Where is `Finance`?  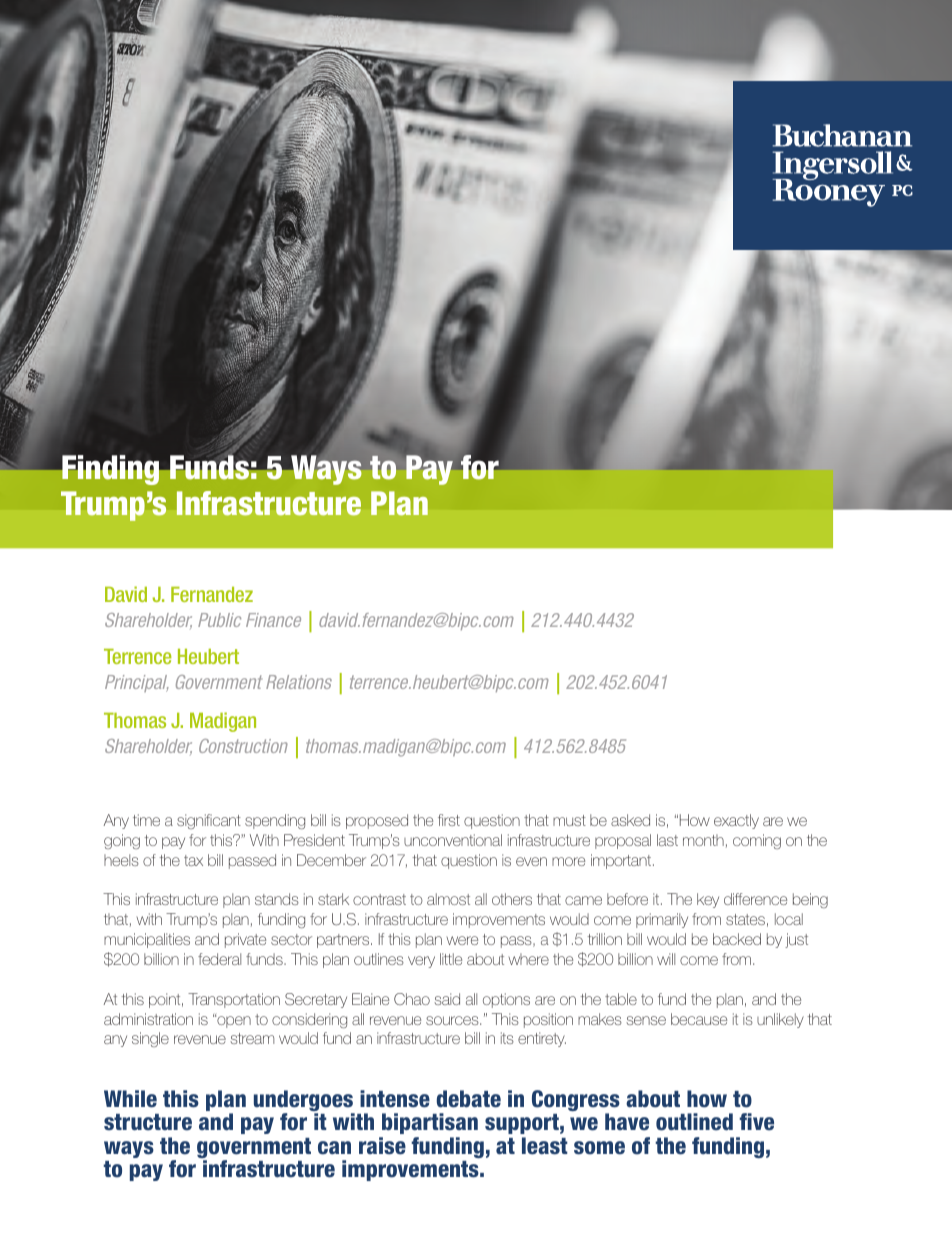
Finance is located at coordinates (273, 620).
